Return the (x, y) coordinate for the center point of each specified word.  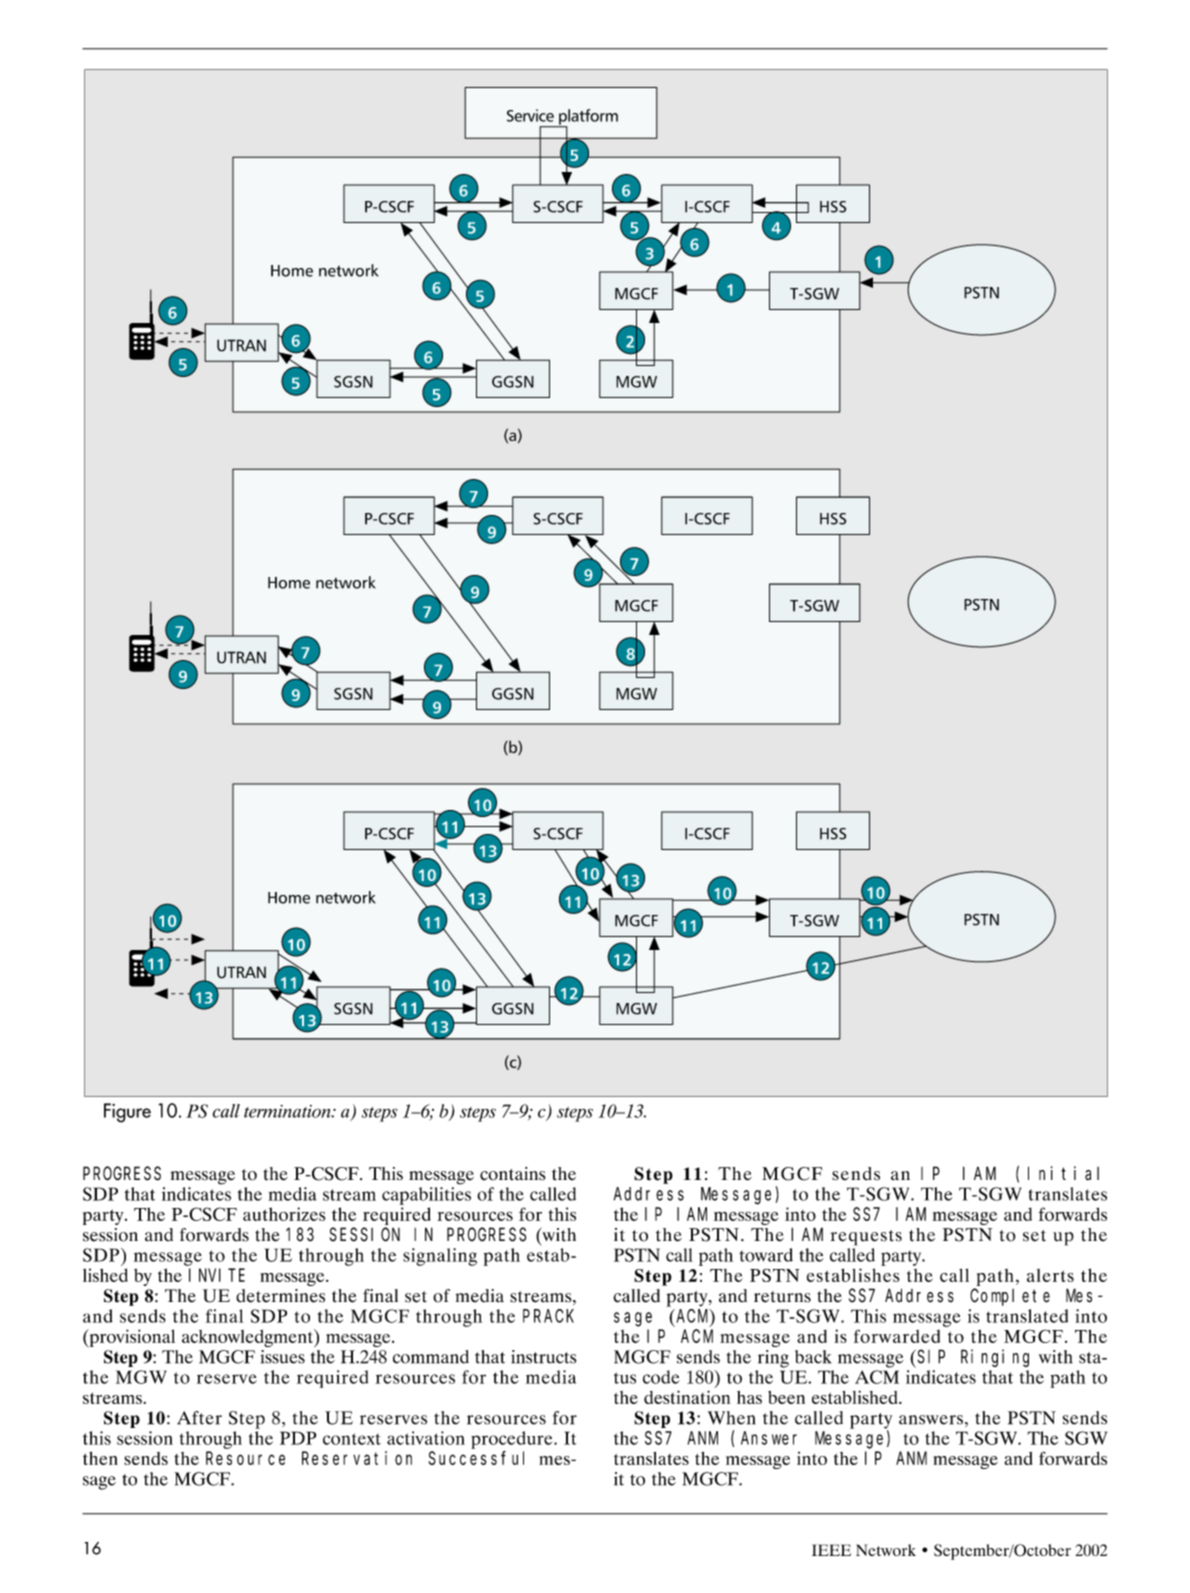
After (199, 1418)
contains (513, 1174)
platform (587, 118)
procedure (513, 1440)
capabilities (426, 1196)
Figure (127, 1113)
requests (866, 1238)
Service (530, 115)
